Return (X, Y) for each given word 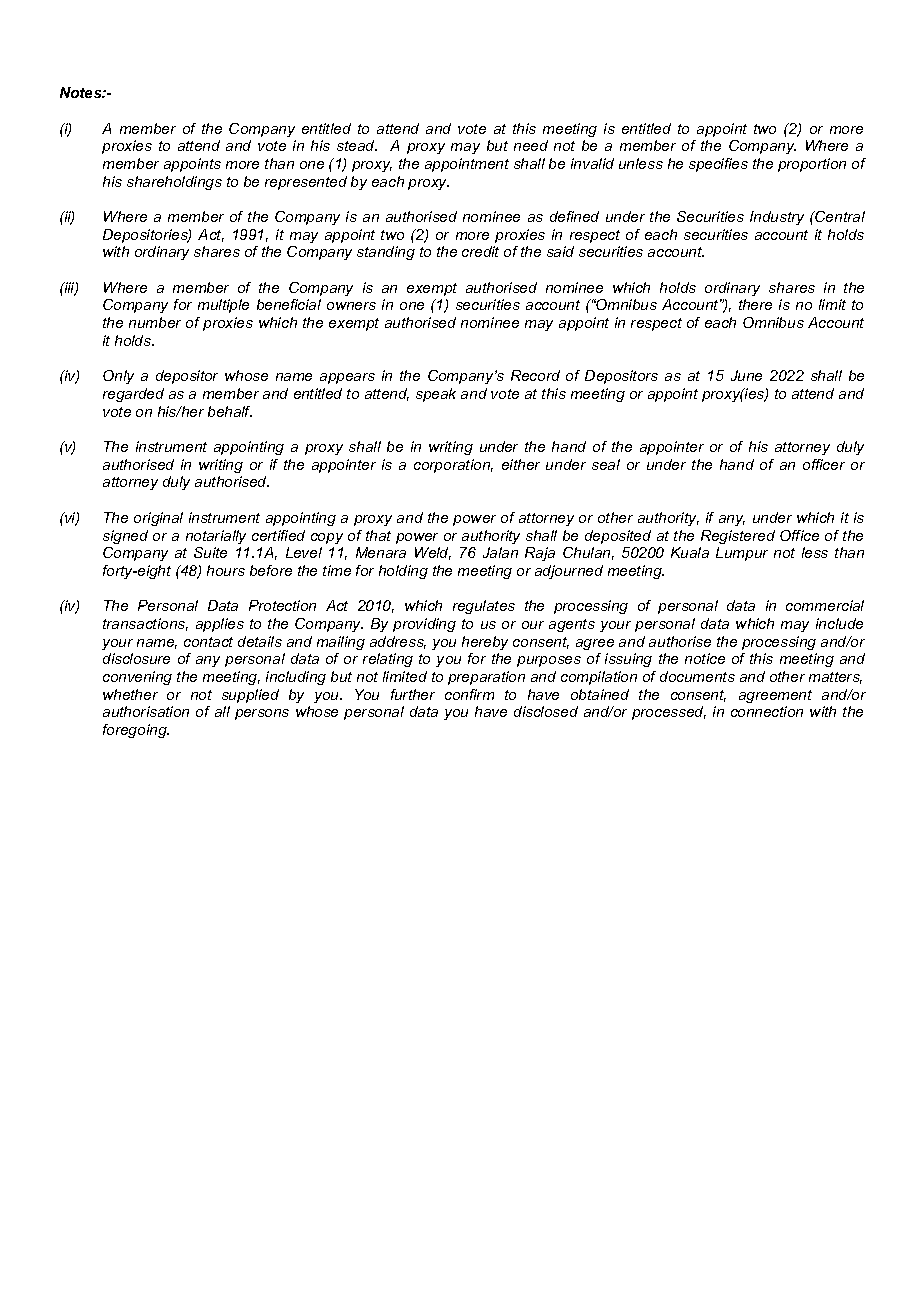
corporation (453, 466)
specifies (718, 165)
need (531, 145)
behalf (230, 411)
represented (306, 183)
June (746, 375)
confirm (469, 694)
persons (262, 714)
